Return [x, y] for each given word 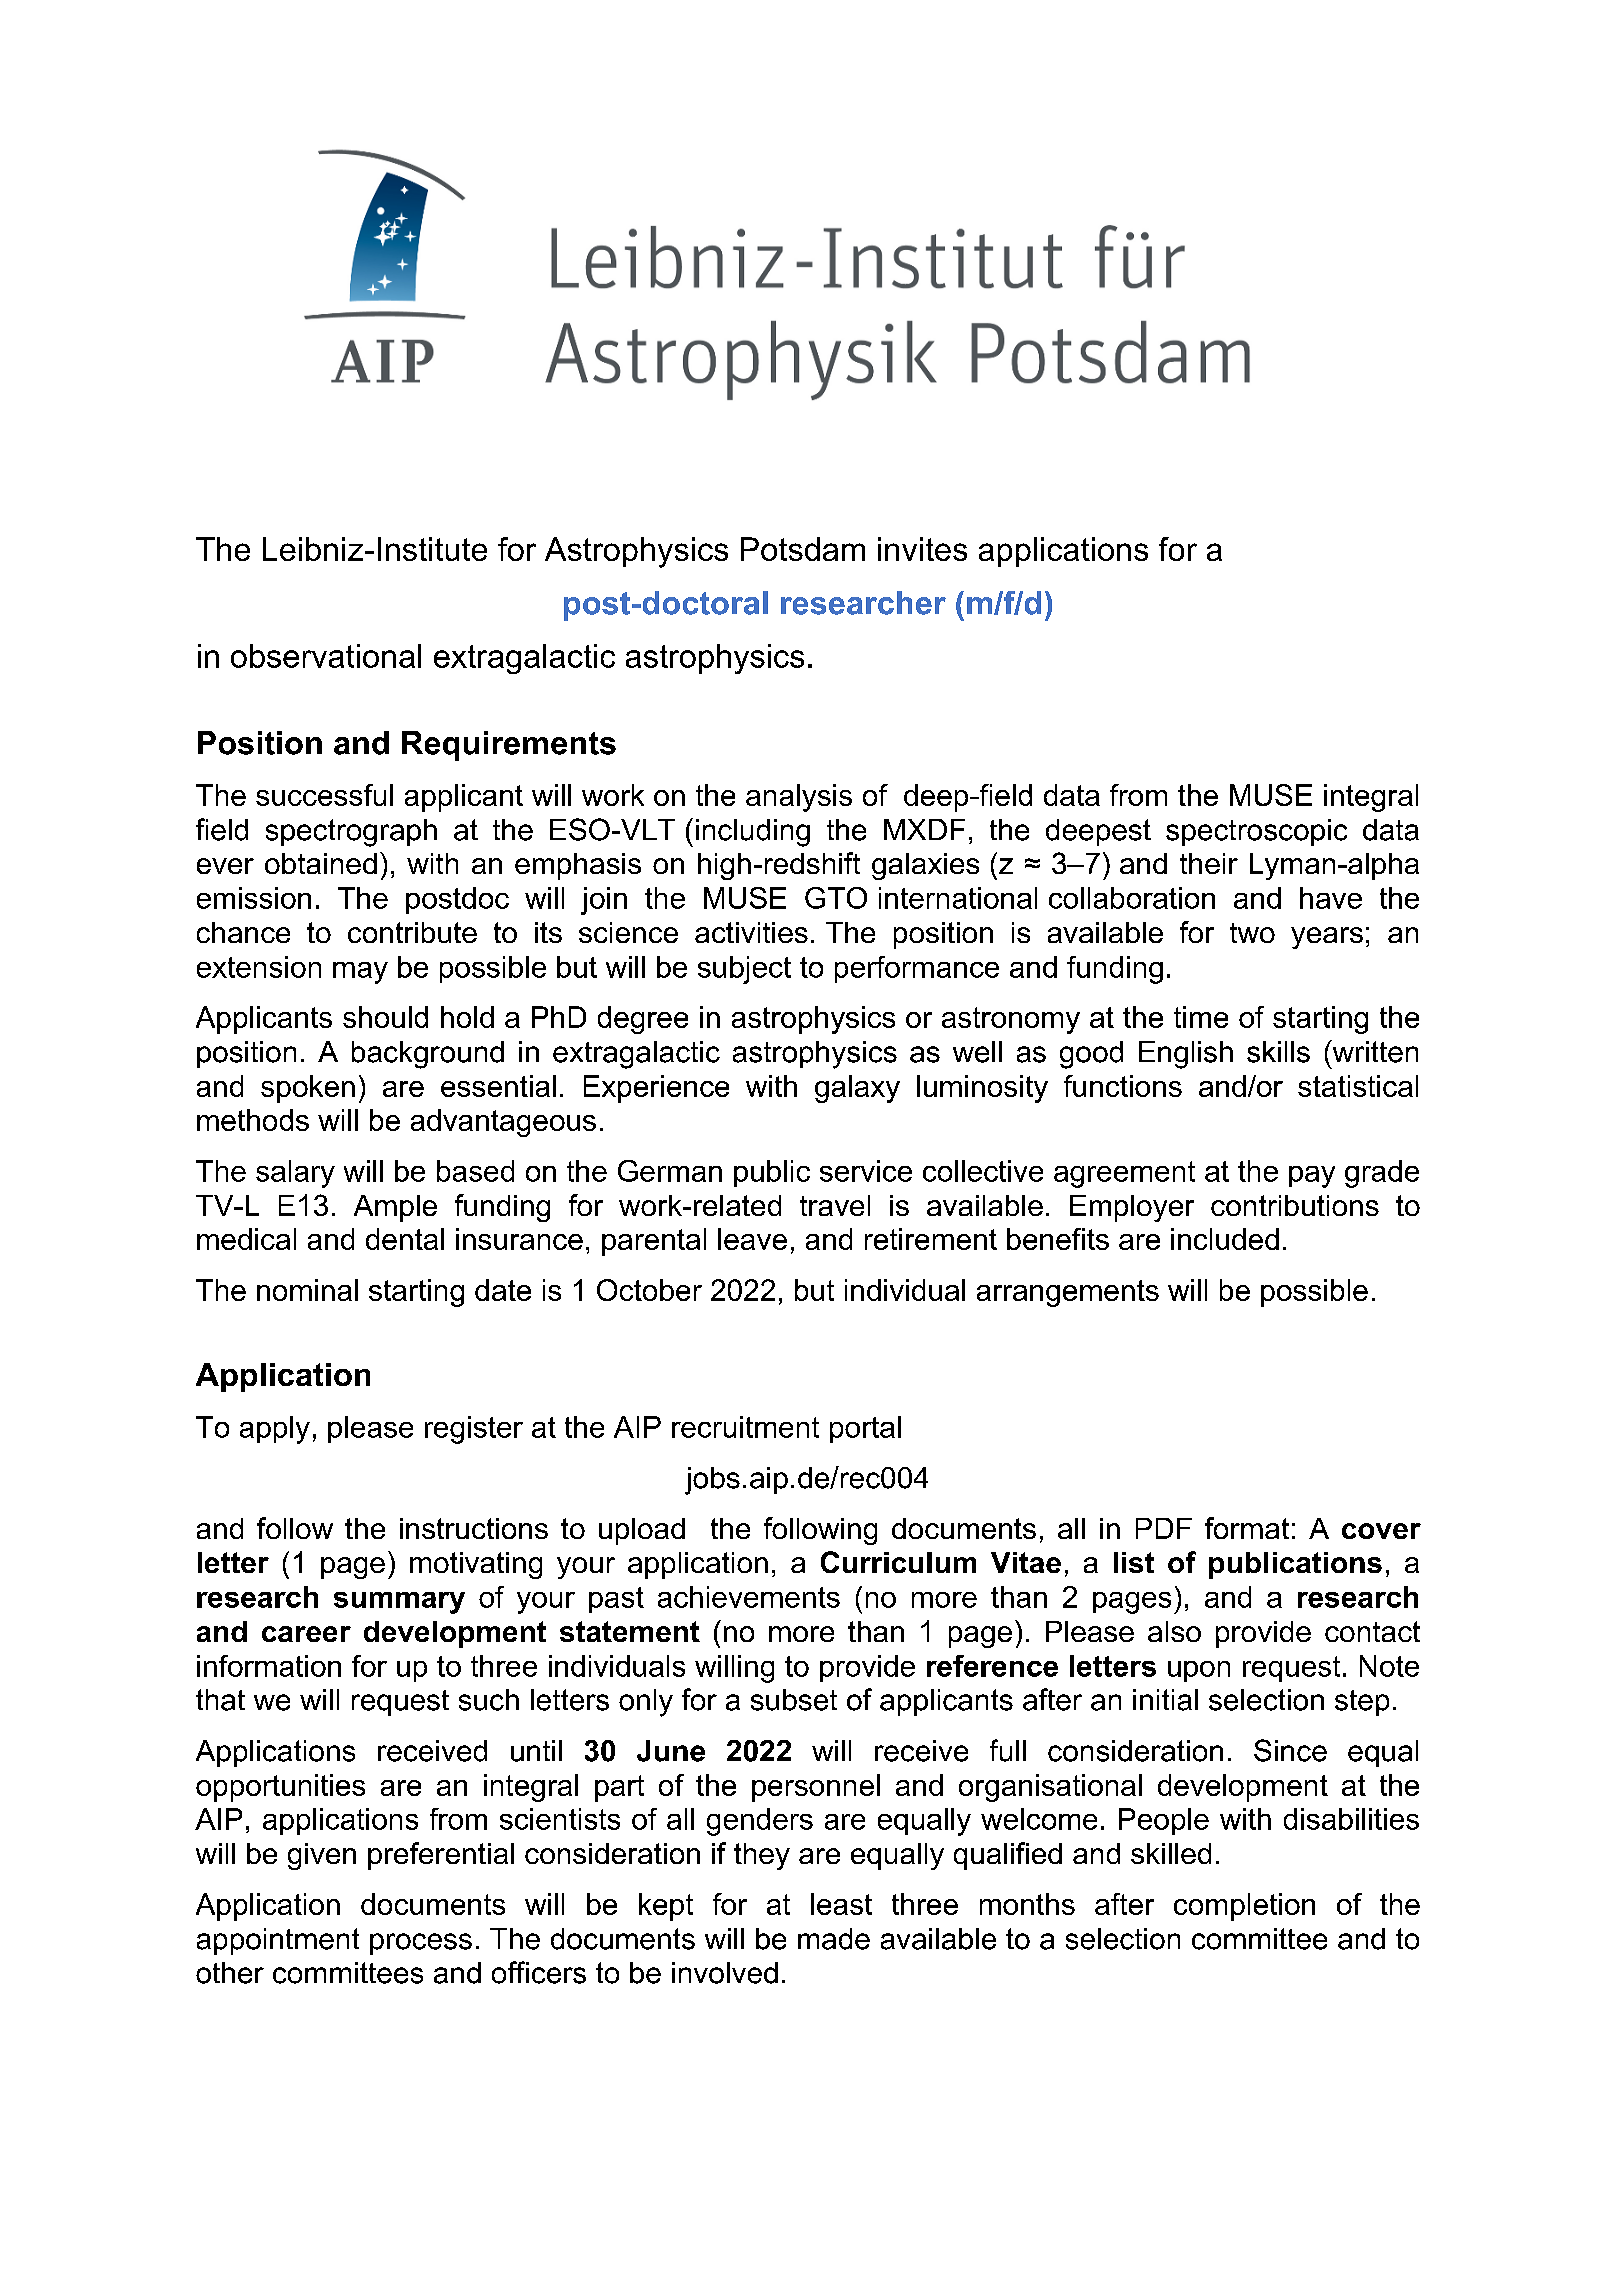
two [1252, 933]
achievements [749, 1597]
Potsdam [803, 549]
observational [326, 656]
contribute [412, 932]
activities [751, 932]
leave [752, 1239]
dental [405, 1239]
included [1225, 1239]
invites [922, 549]
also [1174, 1631]
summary [399, 1603]
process [421, 1944]
